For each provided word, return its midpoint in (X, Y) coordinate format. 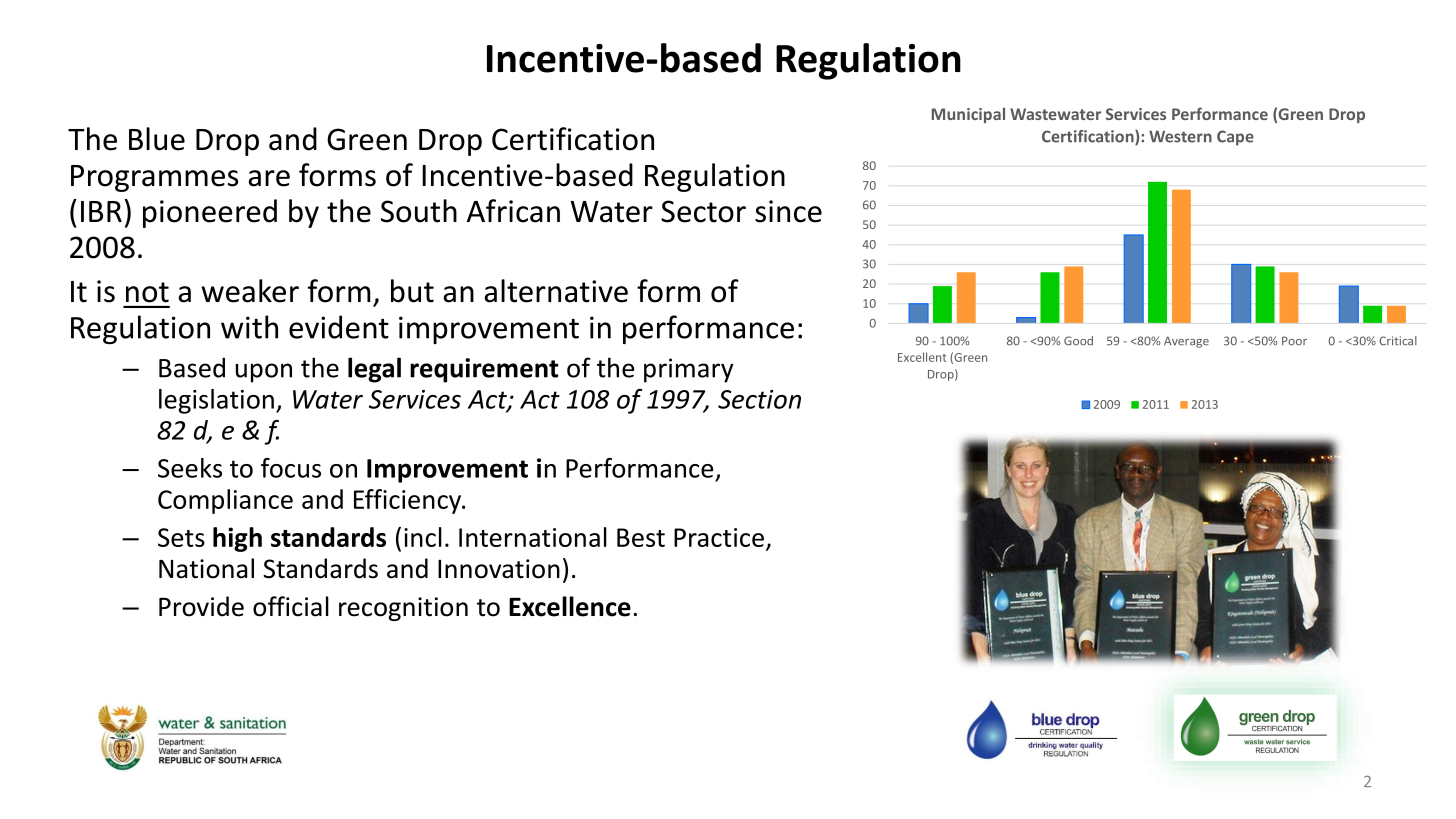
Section (759, 399)
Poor (1294, 341)
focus (291, 468)
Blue (157, 139)
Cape (1235, 138)
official (291, 606)
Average (1186, 342)
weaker (250, 291)
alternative (556, 291)
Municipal (968, 115)
